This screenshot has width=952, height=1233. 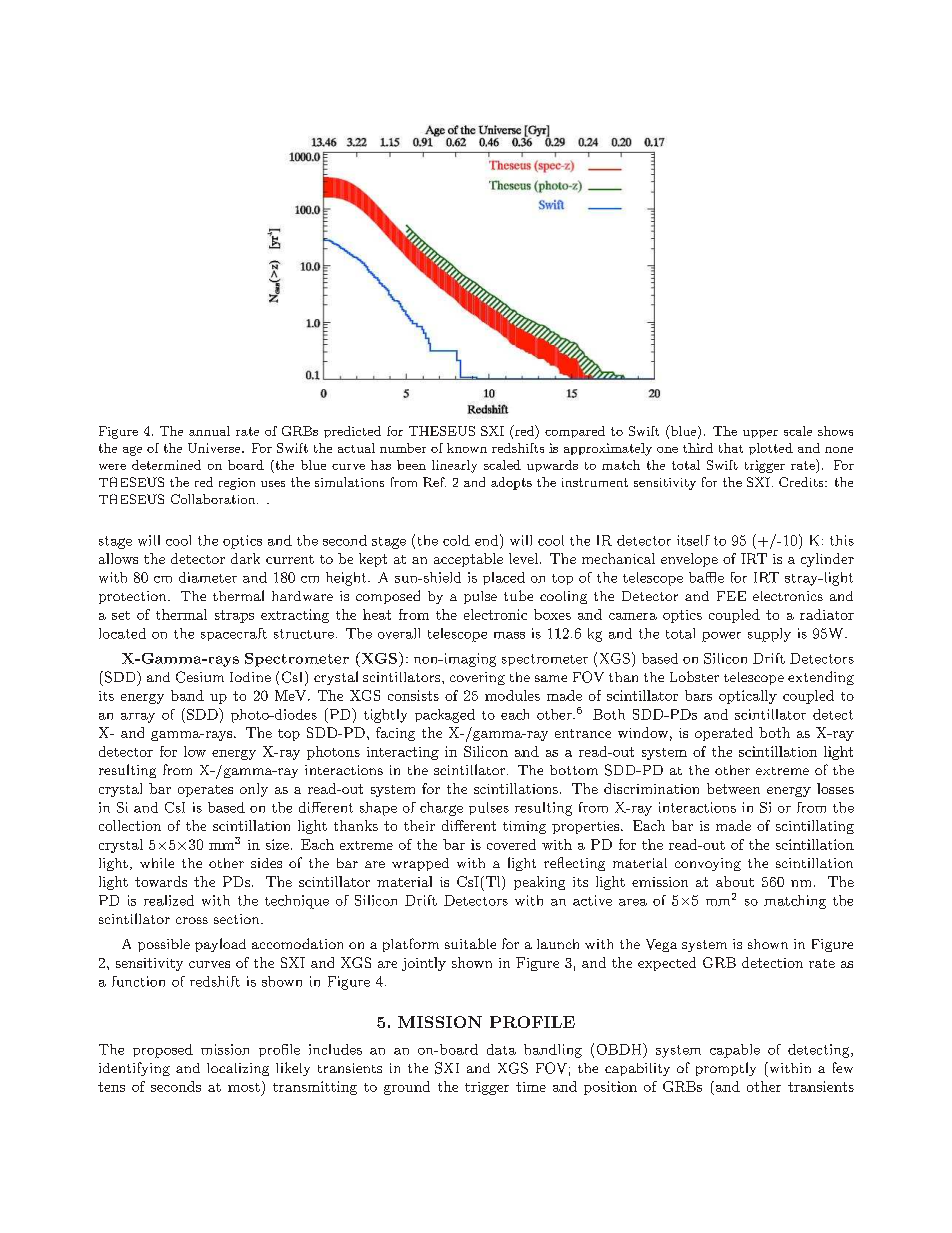 I want to click on interacting, so click(x=403, y=753).
